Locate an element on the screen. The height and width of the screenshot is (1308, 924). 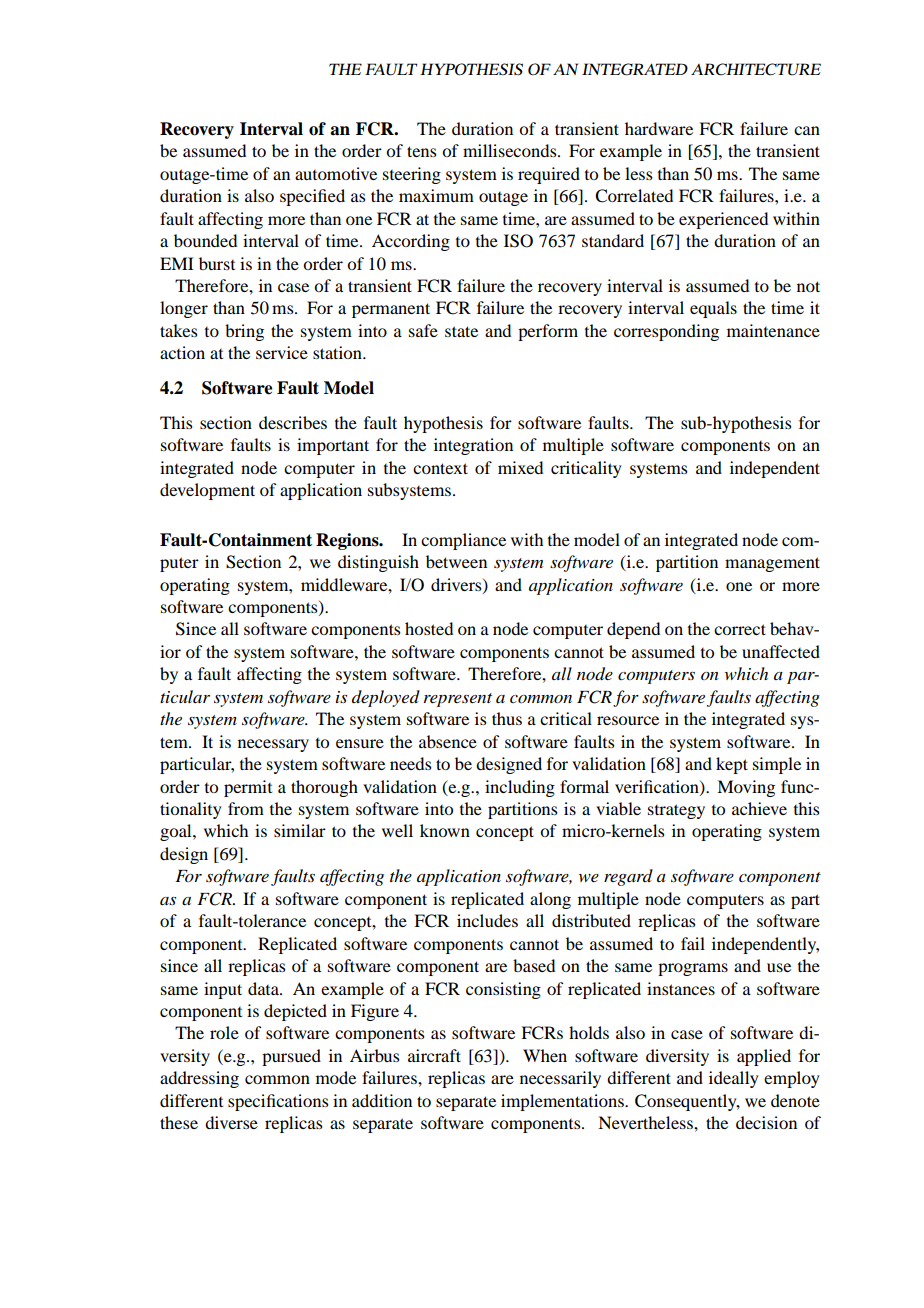
necessary is located at coordinates (273, 745).
